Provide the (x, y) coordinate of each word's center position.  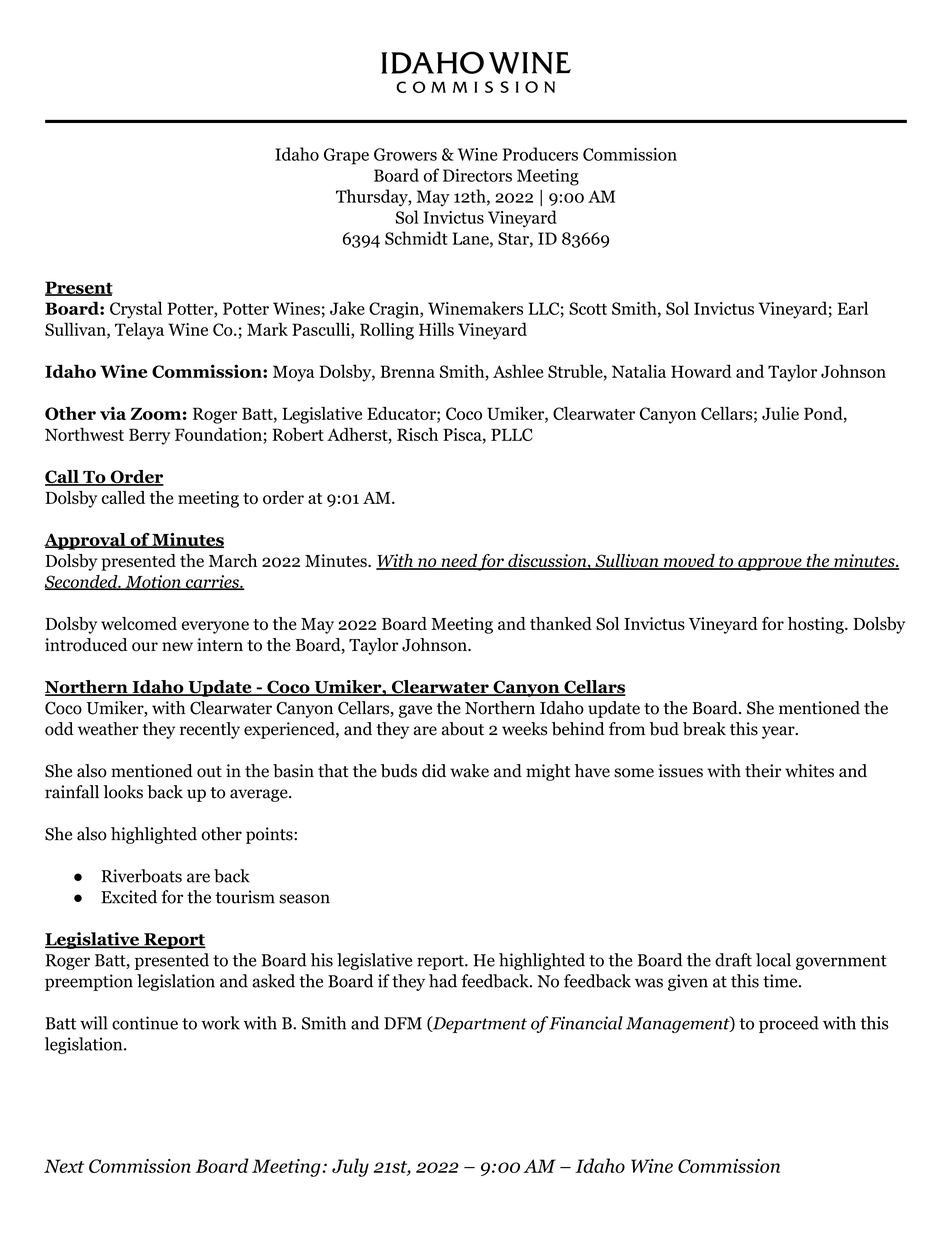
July (350, 1167)
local (773, 960)
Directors (477, 175)
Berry (150, 436)
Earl (852, 308)
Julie (780, 413)
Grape (346, 156)
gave (415, 711)
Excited (129, 897)
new (177, 647)
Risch (417, 434)
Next (64, 1166)
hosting (817, 625)
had (443, 981)
